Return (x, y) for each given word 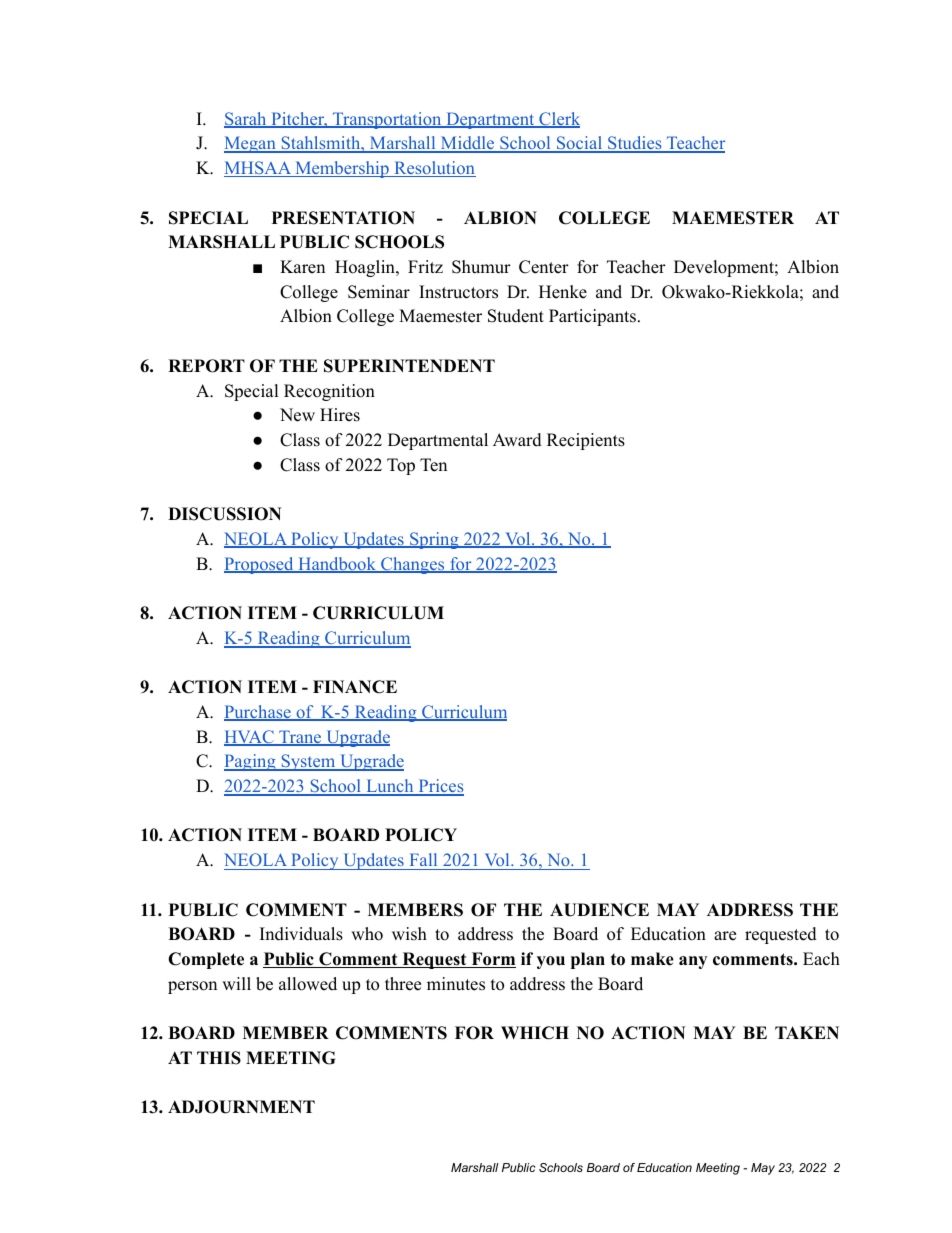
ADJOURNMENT (241, 1107)
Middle (467, 144)
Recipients (586, 441)
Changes (413, 565)
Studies (635, 144)
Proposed (260, 565)
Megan (251, 144)
